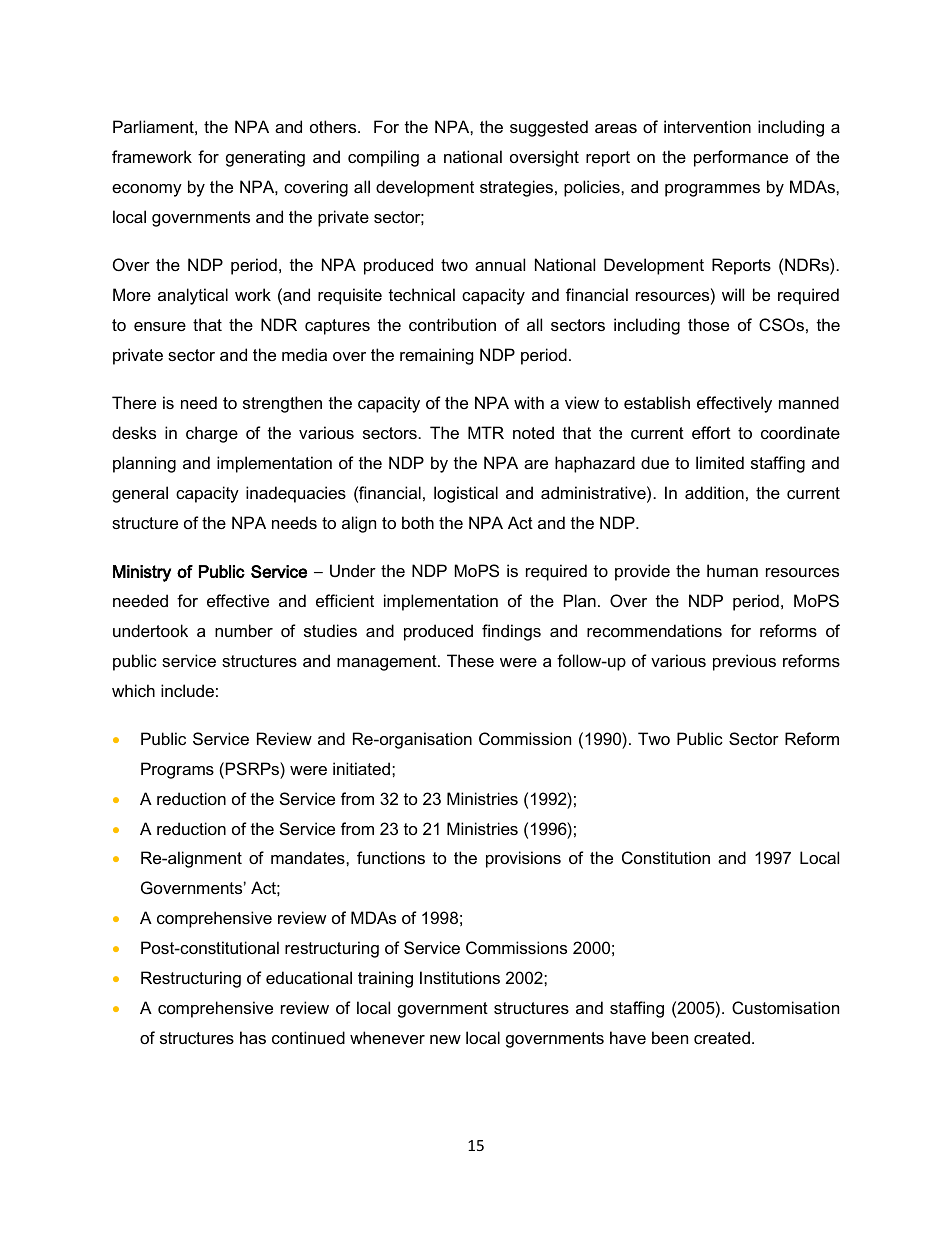 The height and width of the document is (1233, 952). Describe the element at coordinates (253, 1037) in the document. I see `has` at that location.
